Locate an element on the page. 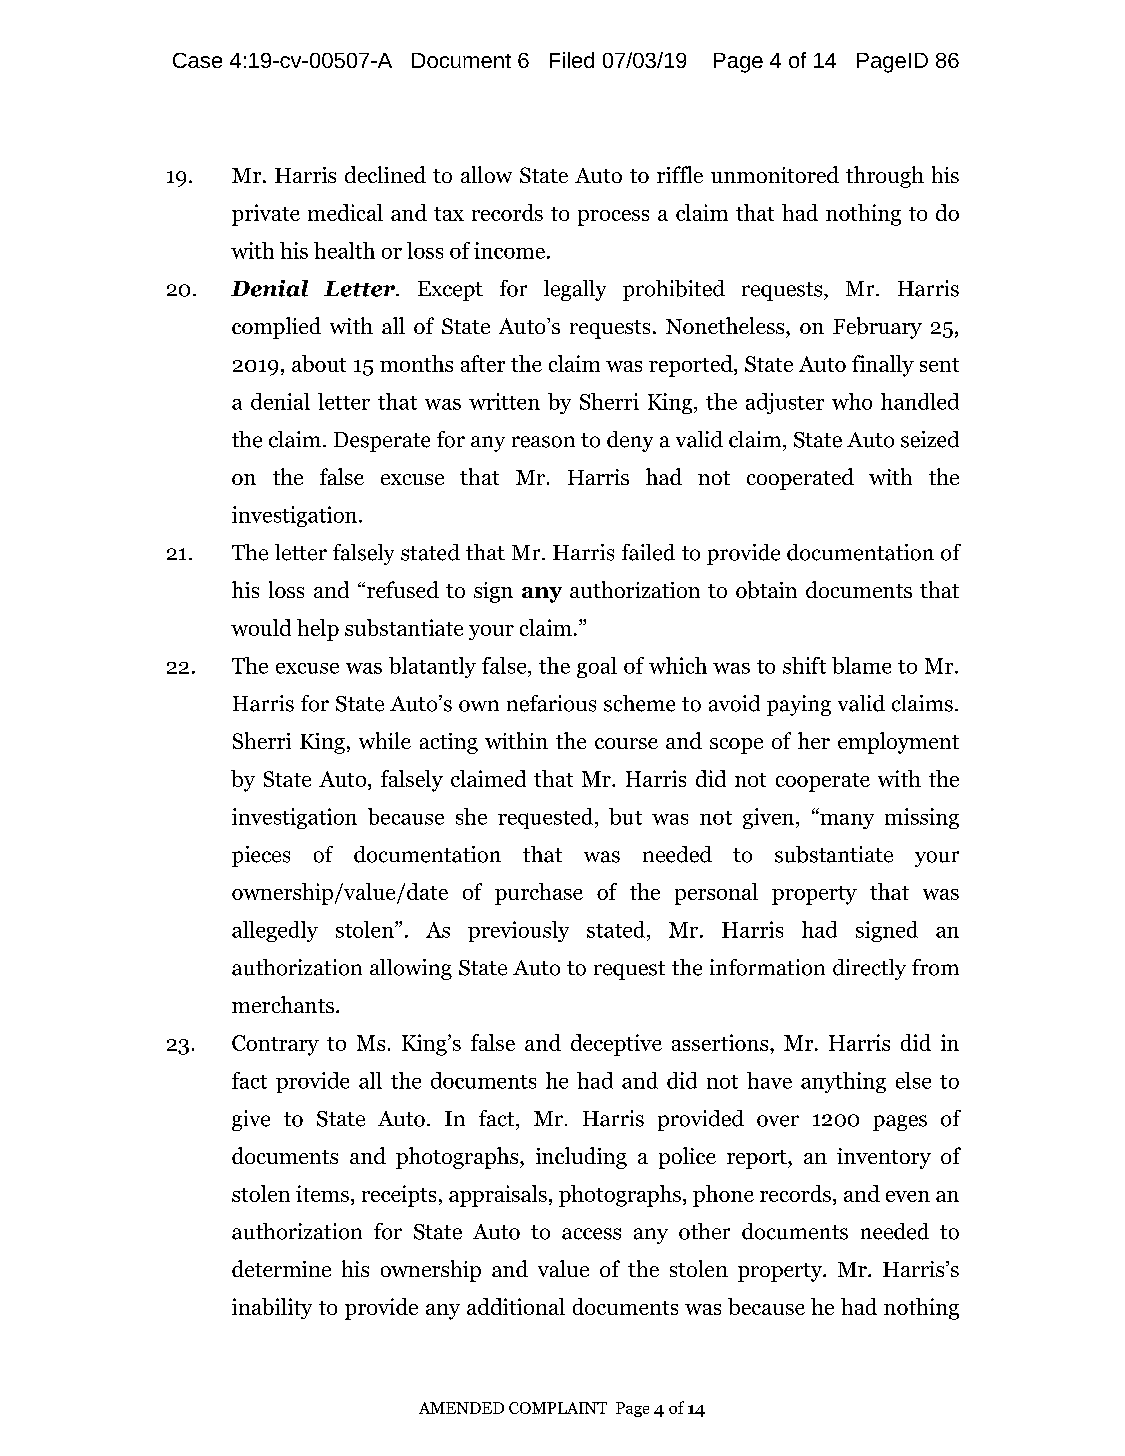  Filed is located at coordinates (572, 60).
